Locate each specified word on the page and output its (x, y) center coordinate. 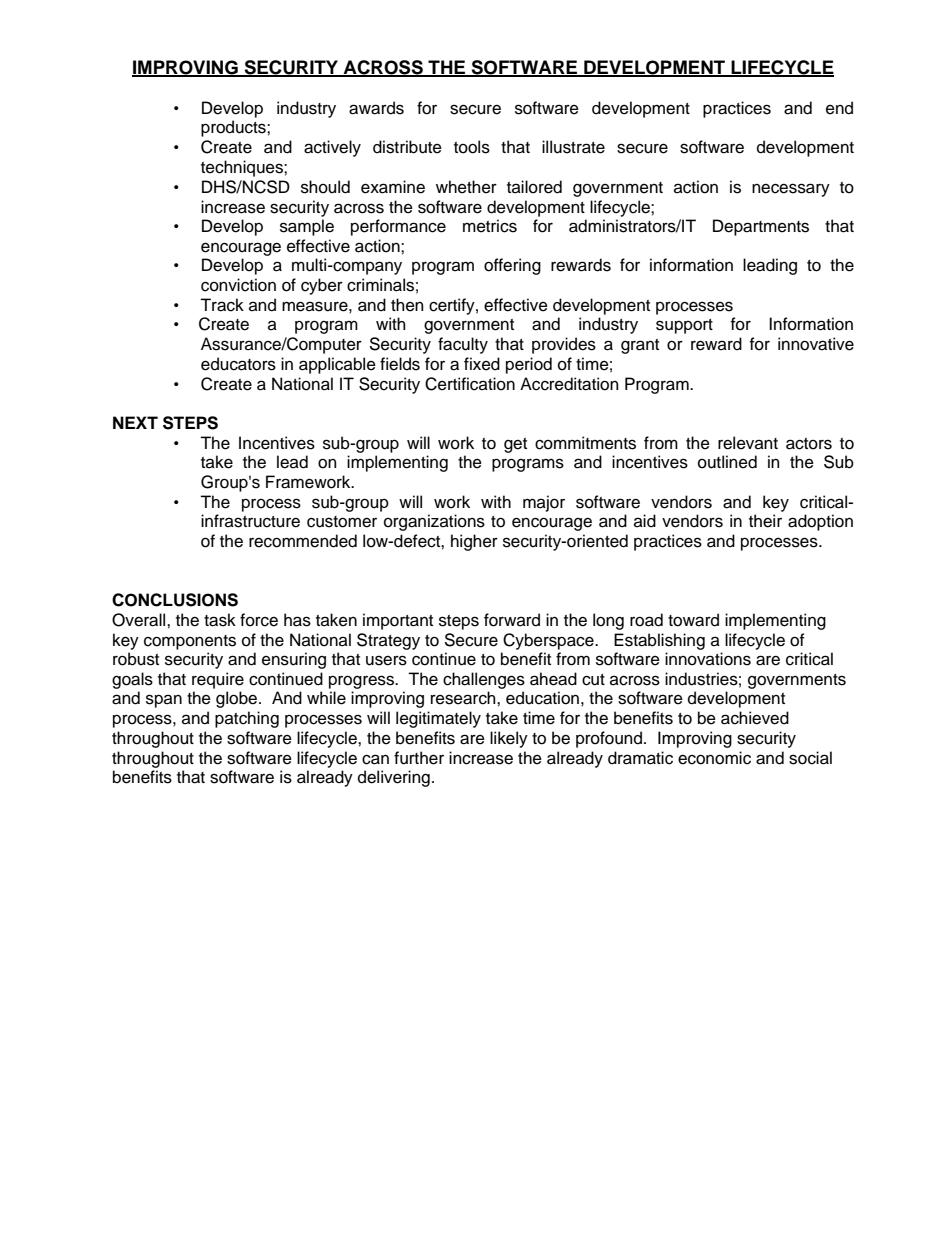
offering (512, 266)
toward (693, 620)
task (220, 620)
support (684, 326)
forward (512, 620)
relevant (748, 443)
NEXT (135, 422)
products (234, 128)
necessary (791, 190)
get (515, 445)
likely (509, 739)
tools (472, 147)
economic (714, 758)
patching (247, 719)
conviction (238, 285)
